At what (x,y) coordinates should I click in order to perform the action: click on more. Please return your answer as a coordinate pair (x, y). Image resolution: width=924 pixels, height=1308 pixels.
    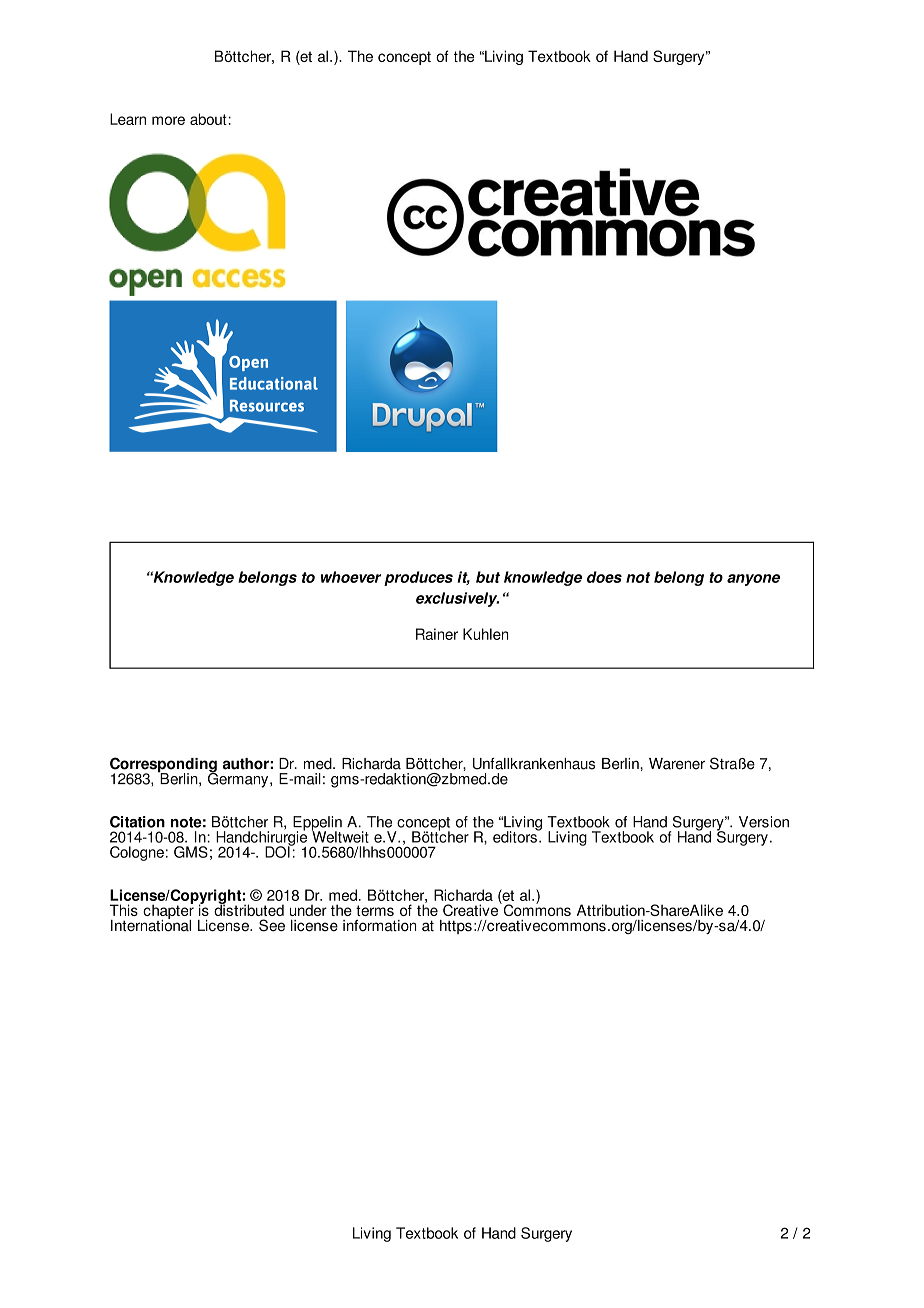
    Looking at the image, I should click on (168, 120).
